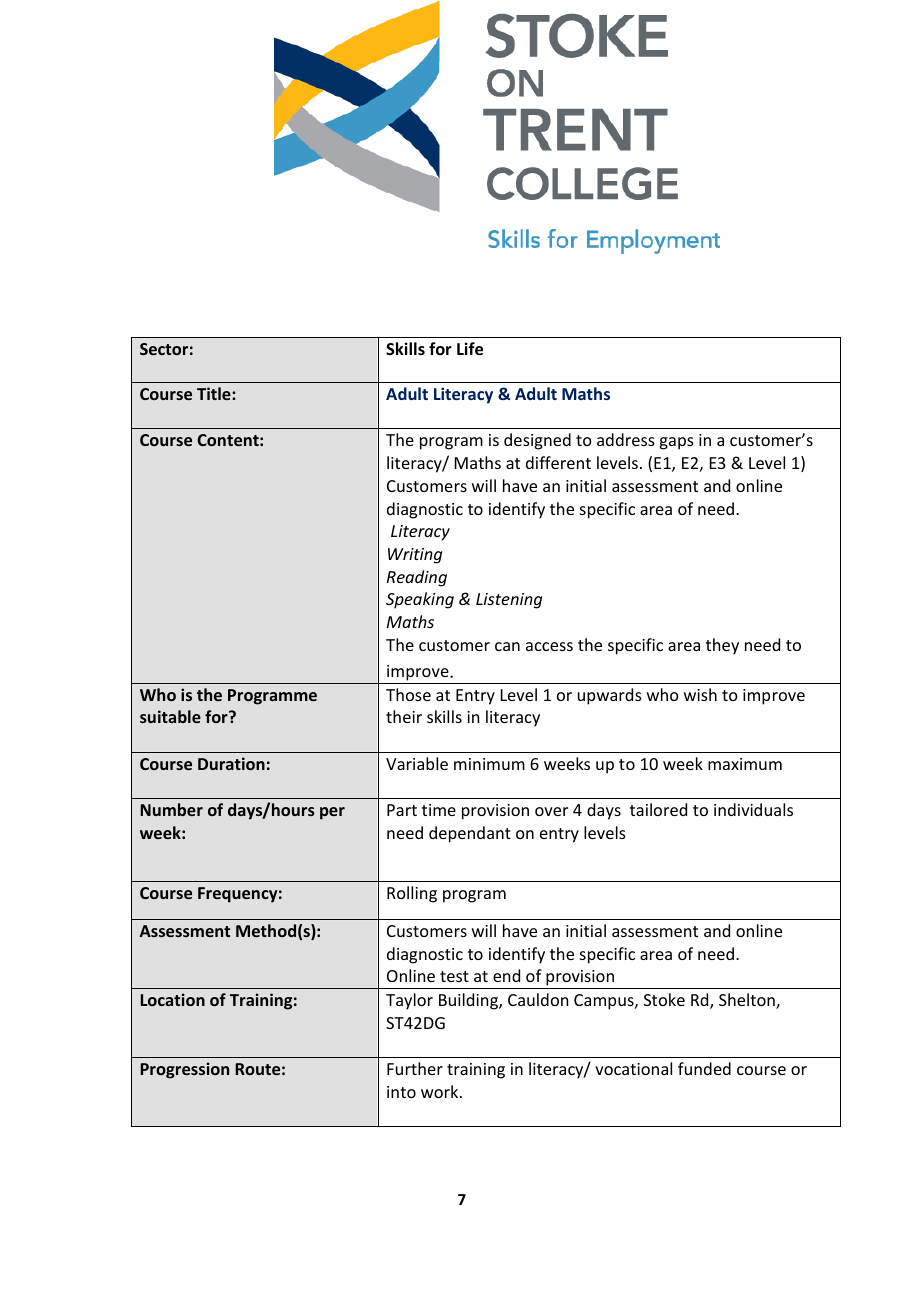  What do you see at coordinates (231, 763) in the page?
I see `Duration` at bounding box center [231, 763].
